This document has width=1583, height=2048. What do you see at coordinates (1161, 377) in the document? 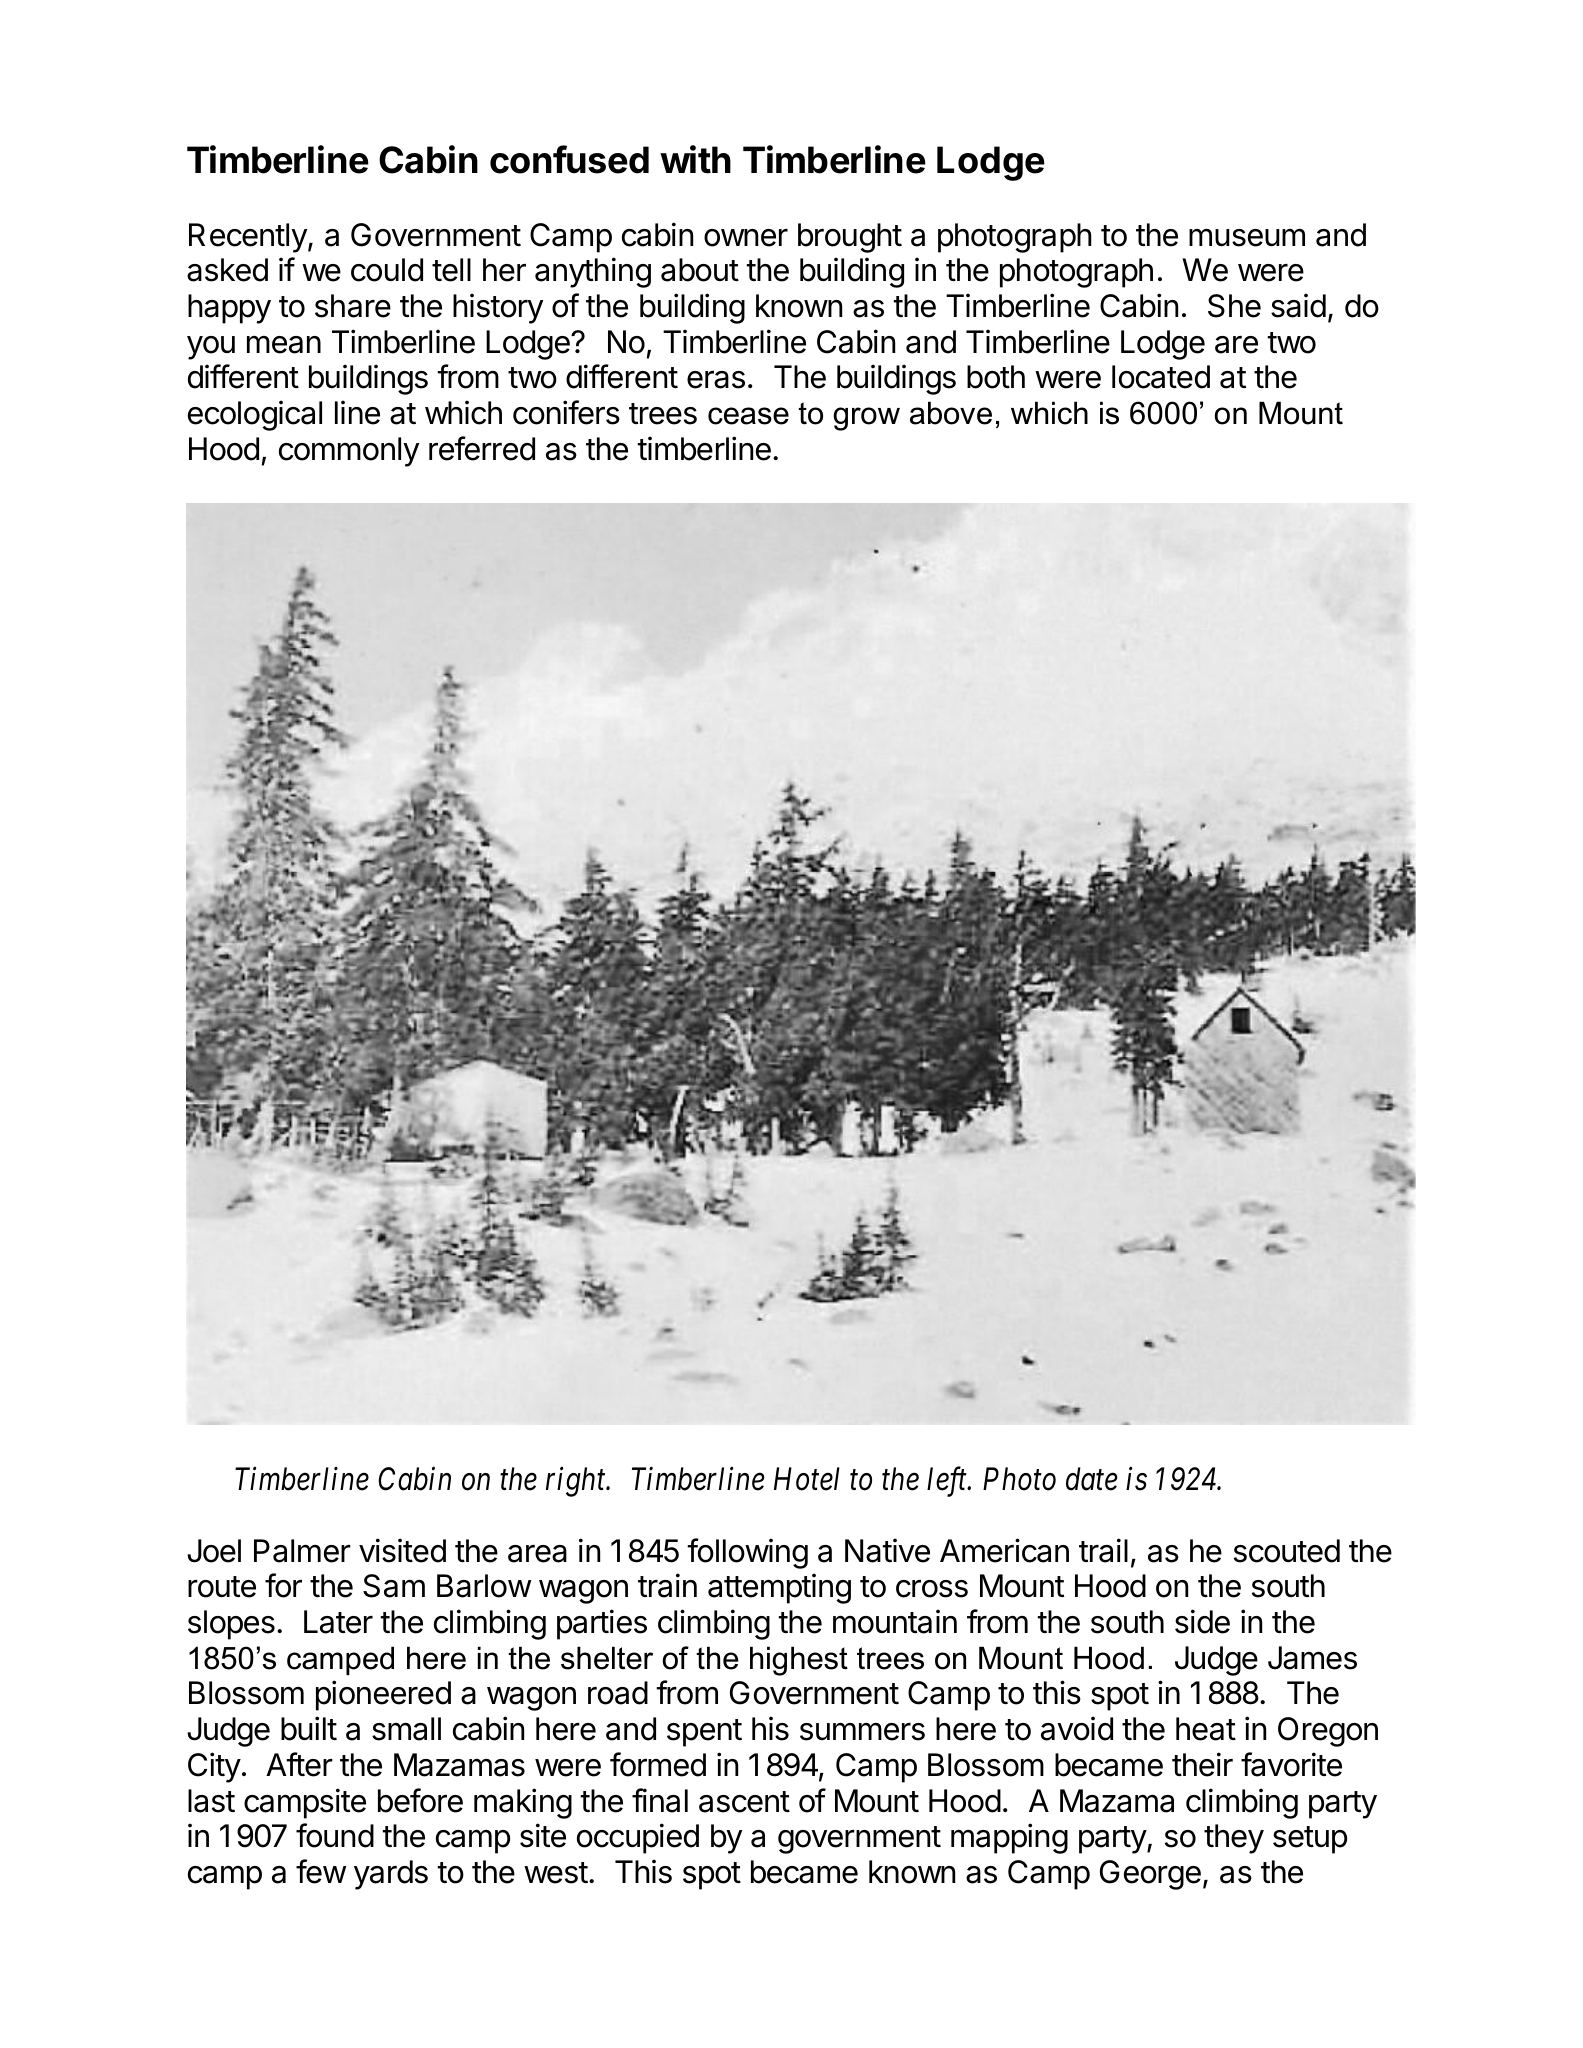
I see `located` at bounding box center [1161, 377].
